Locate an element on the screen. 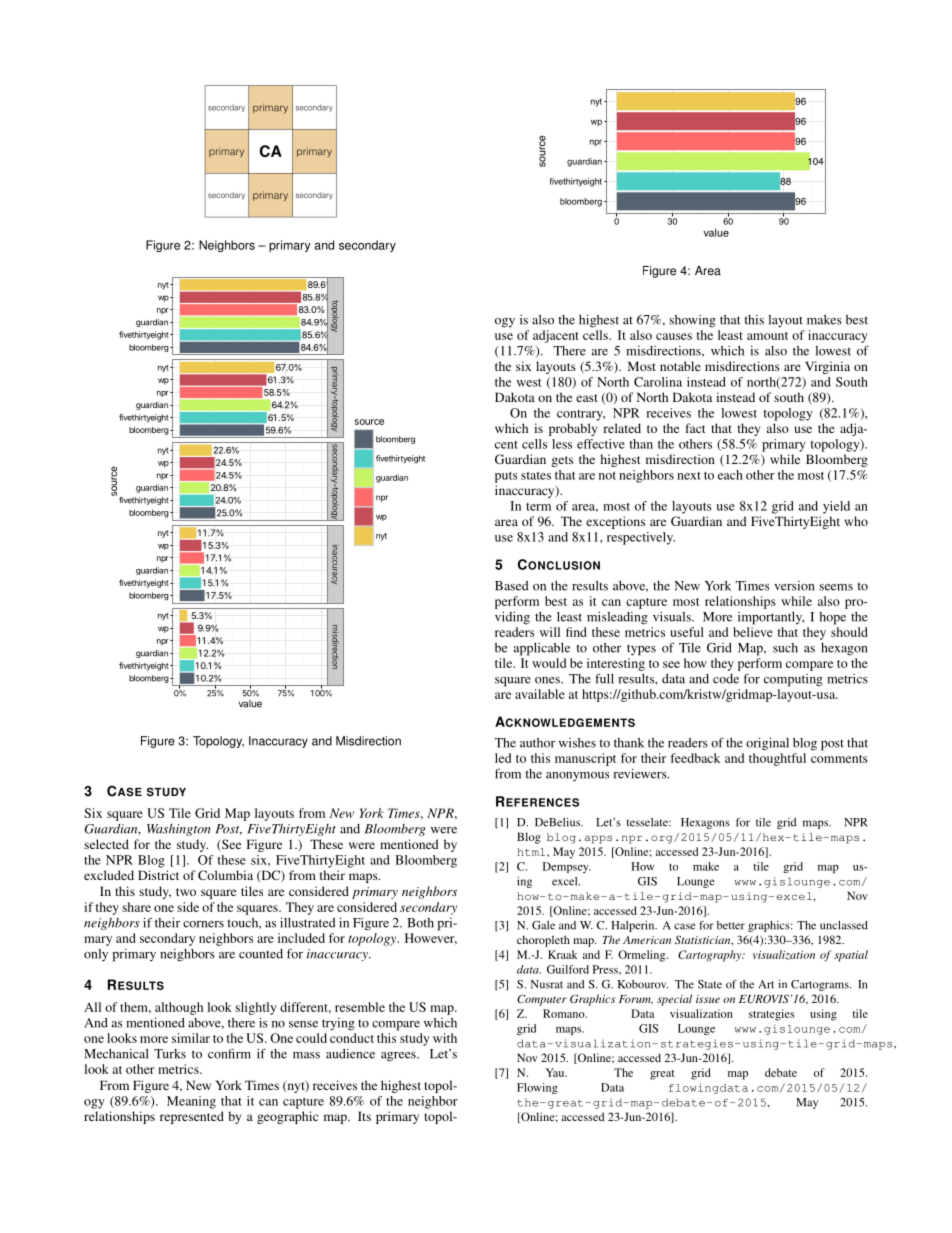 This screenshot has height=1233, width=952. each is located at coordinates (730, 475).
